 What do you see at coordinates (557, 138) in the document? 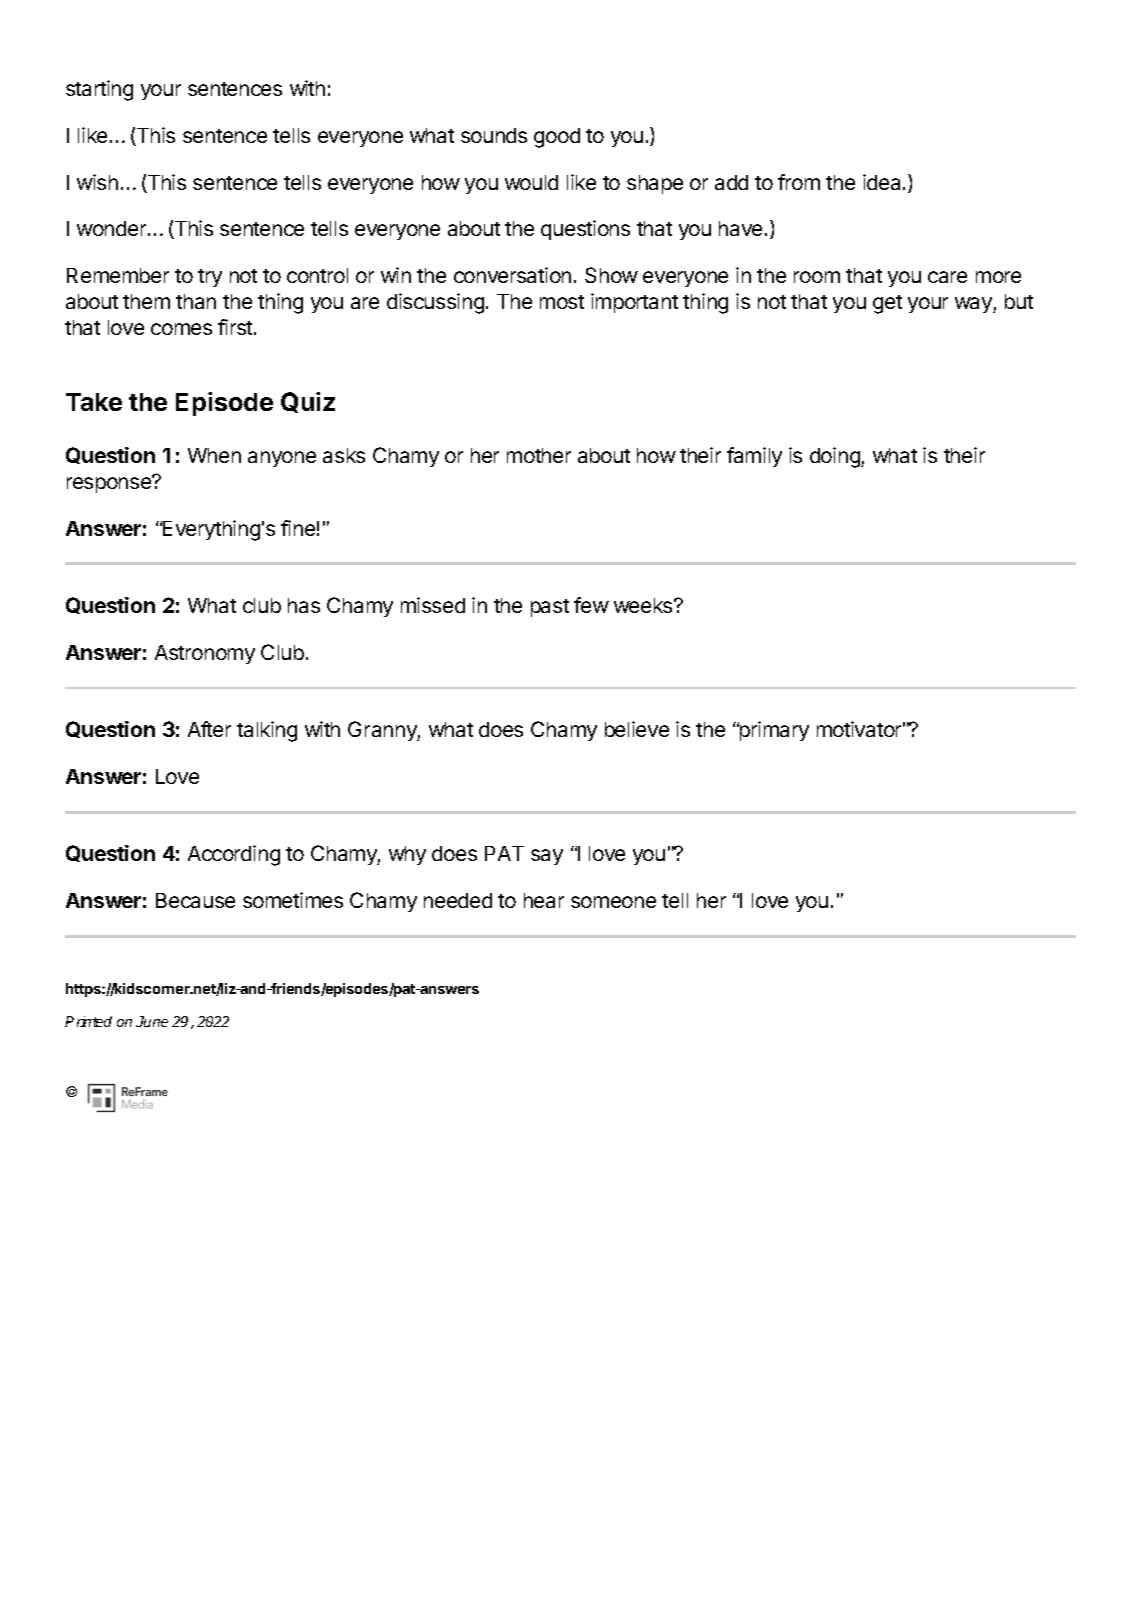
I see `good` at bounding box center [557, 138].
